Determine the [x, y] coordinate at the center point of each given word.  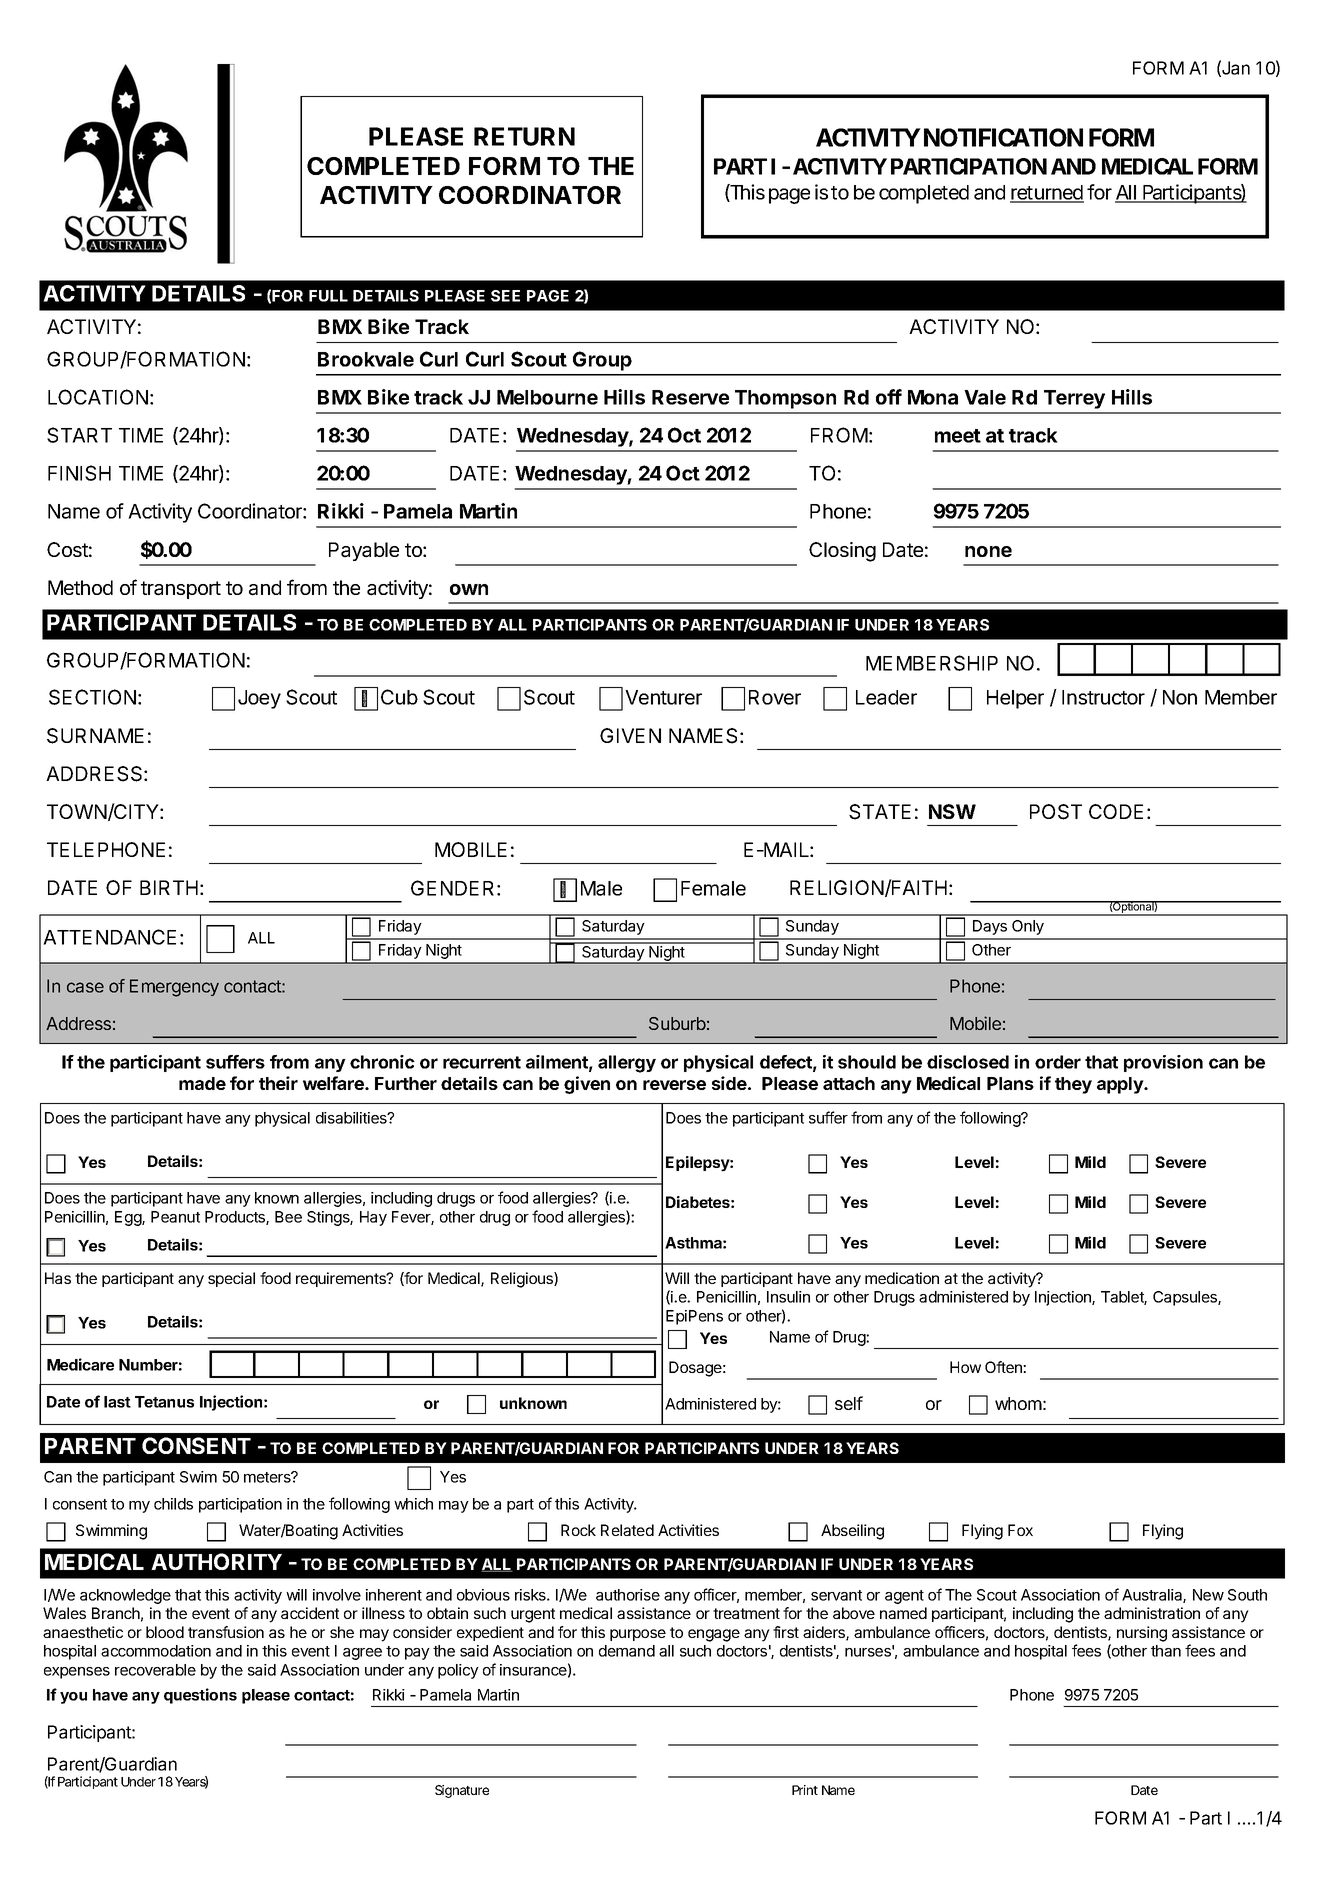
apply [1121, 1085]
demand [627, 1651]
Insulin [788, 1297]
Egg [129, 1218]
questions [200, 1696]
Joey [259, 699]
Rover [775, 697]
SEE [505, 296]
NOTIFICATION [1003, 137]
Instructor [1103, 697]
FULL [328, 296]
